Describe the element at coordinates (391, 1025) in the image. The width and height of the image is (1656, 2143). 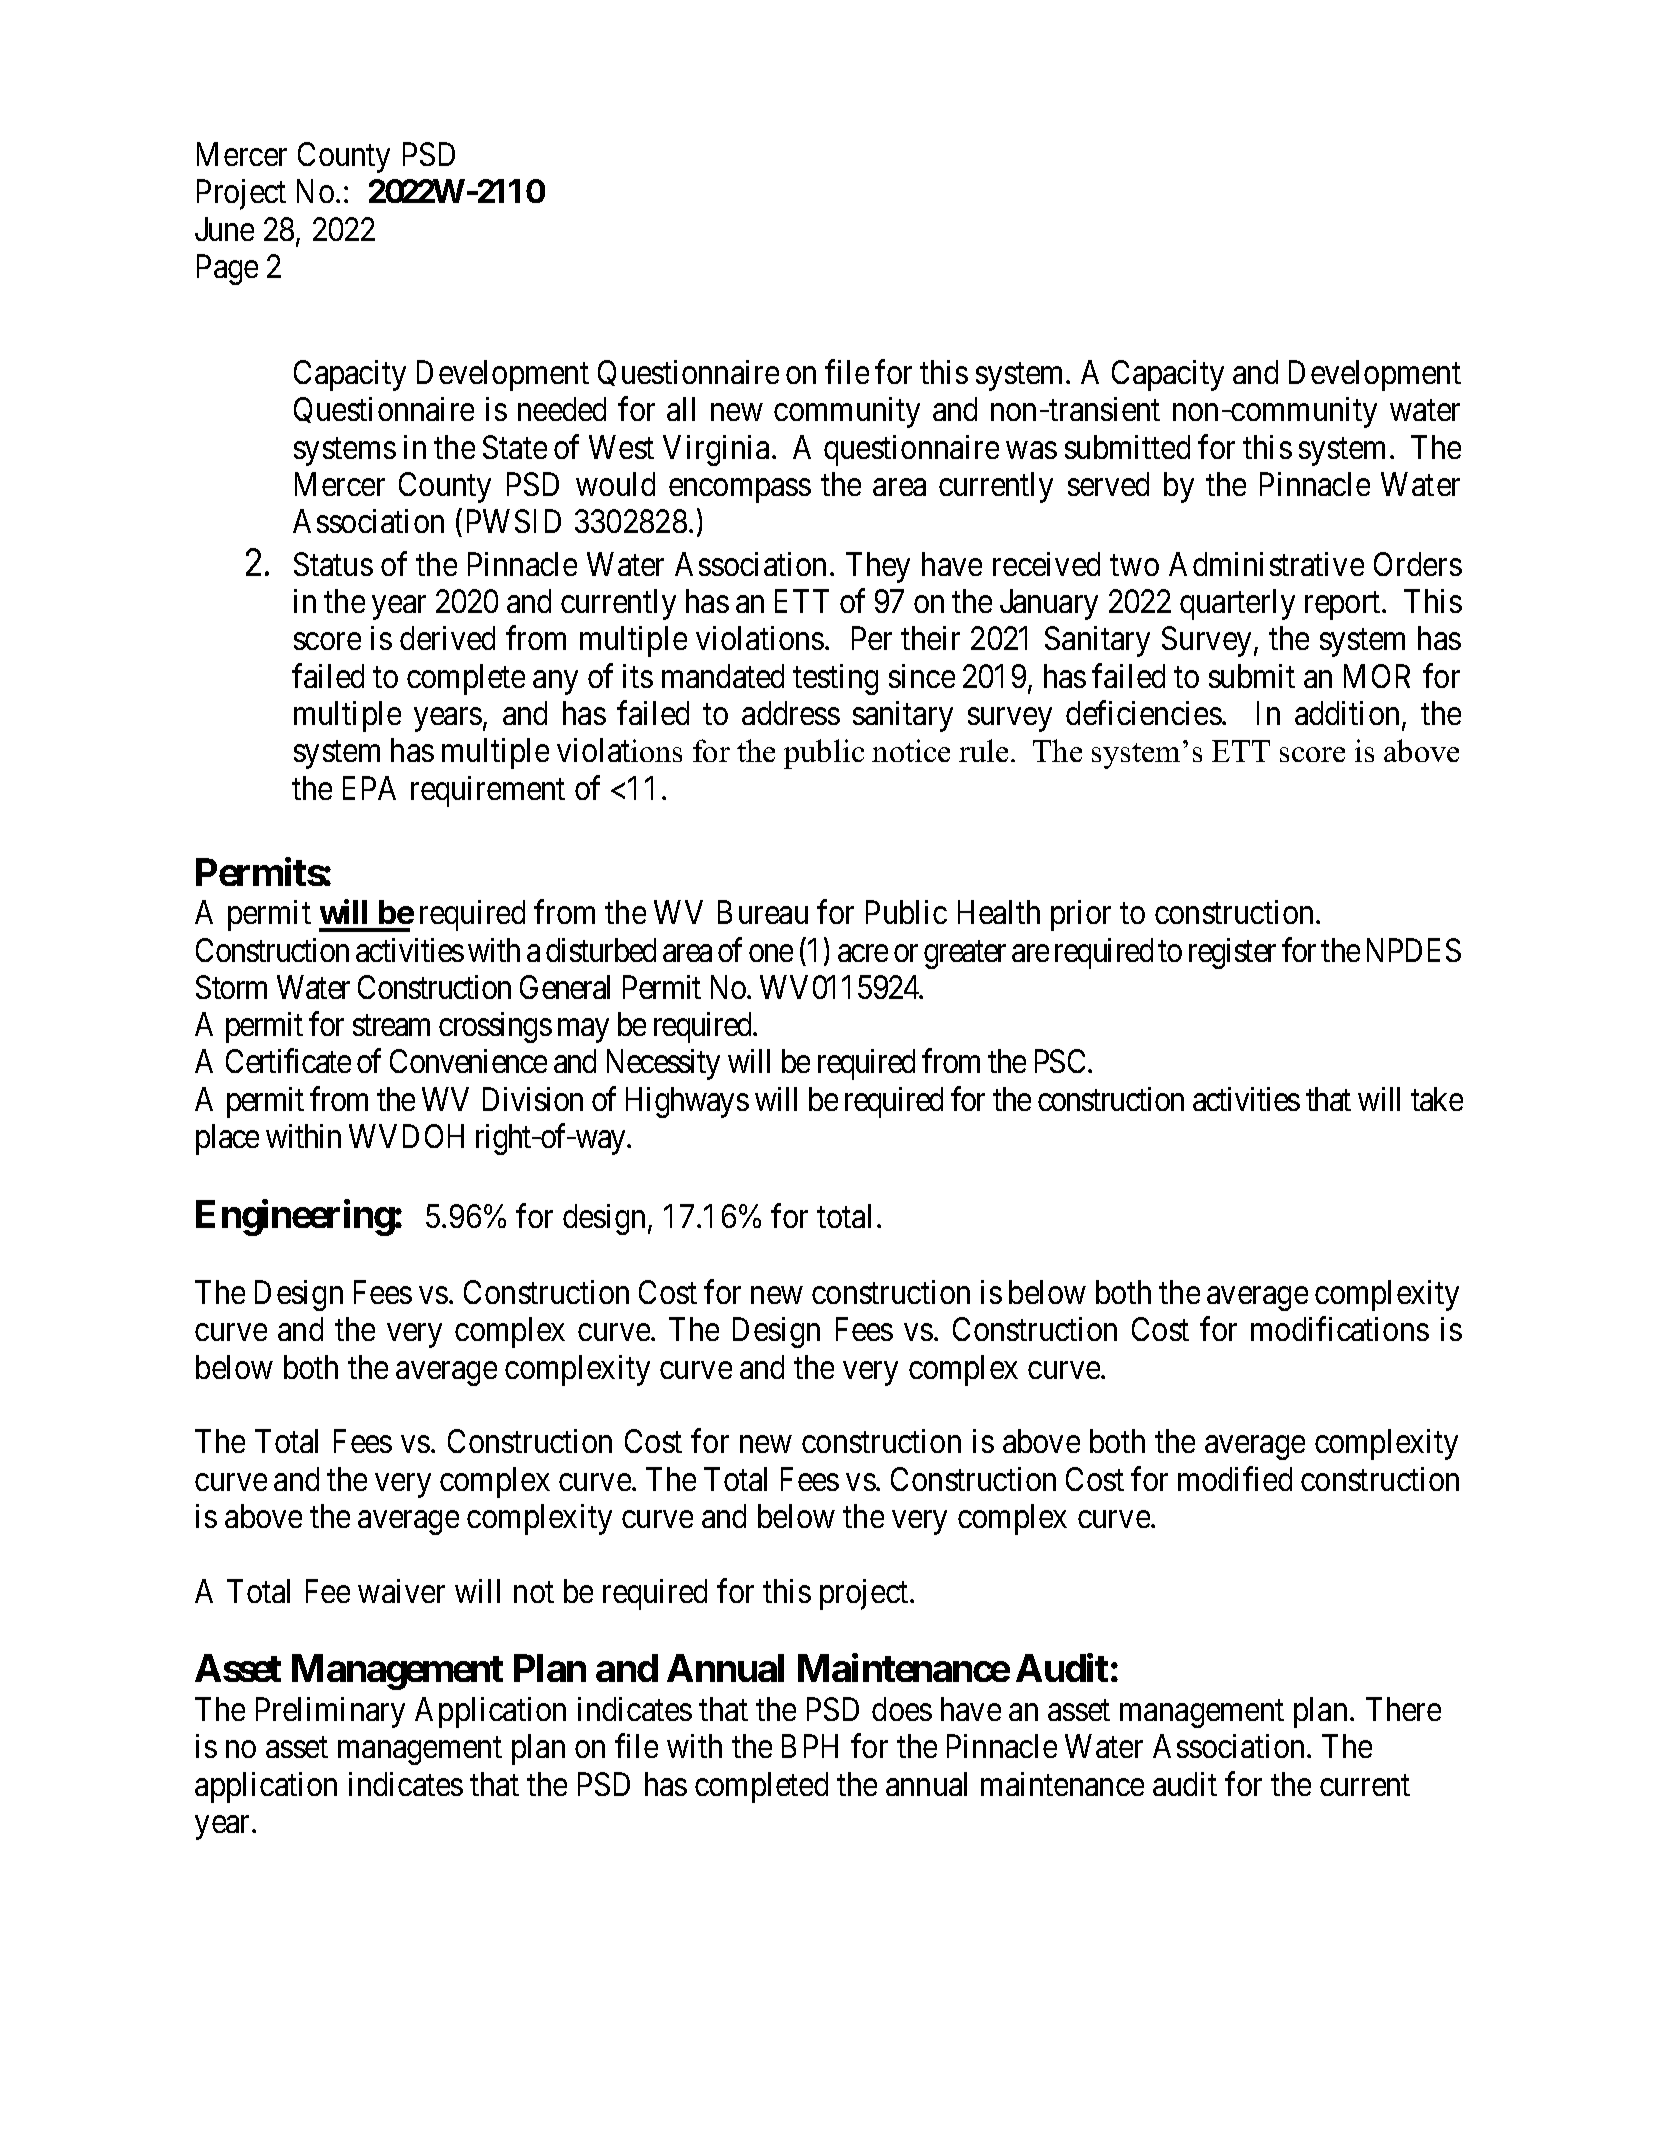
I see `stream` at that location.
